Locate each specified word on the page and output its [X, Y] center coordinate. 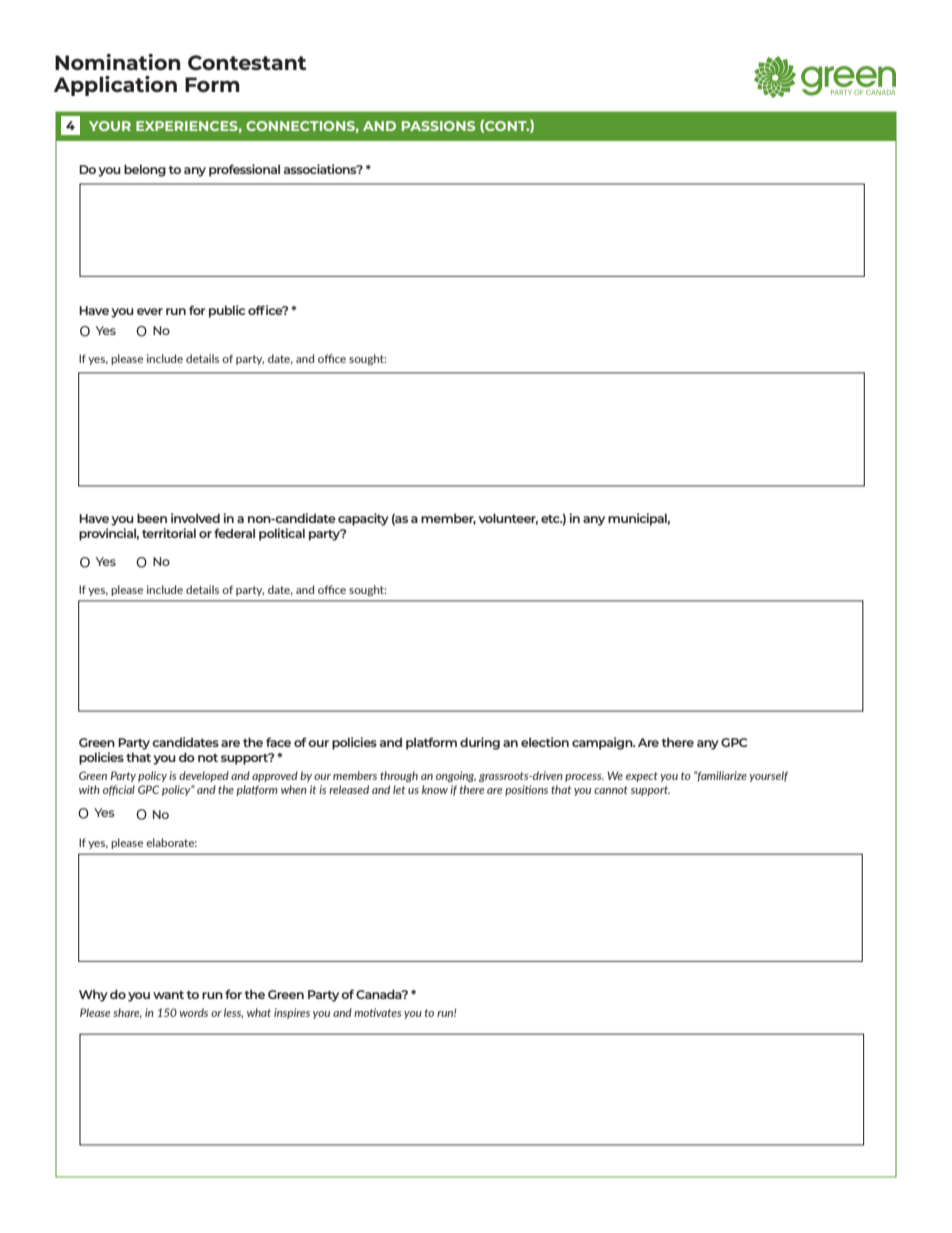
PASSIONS [438, 126]
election [545, 742]
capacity [363, 519]
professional [244, 170]
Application [115, 86]
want [168, 995]
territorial [169, 533]
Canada [380, 994]
